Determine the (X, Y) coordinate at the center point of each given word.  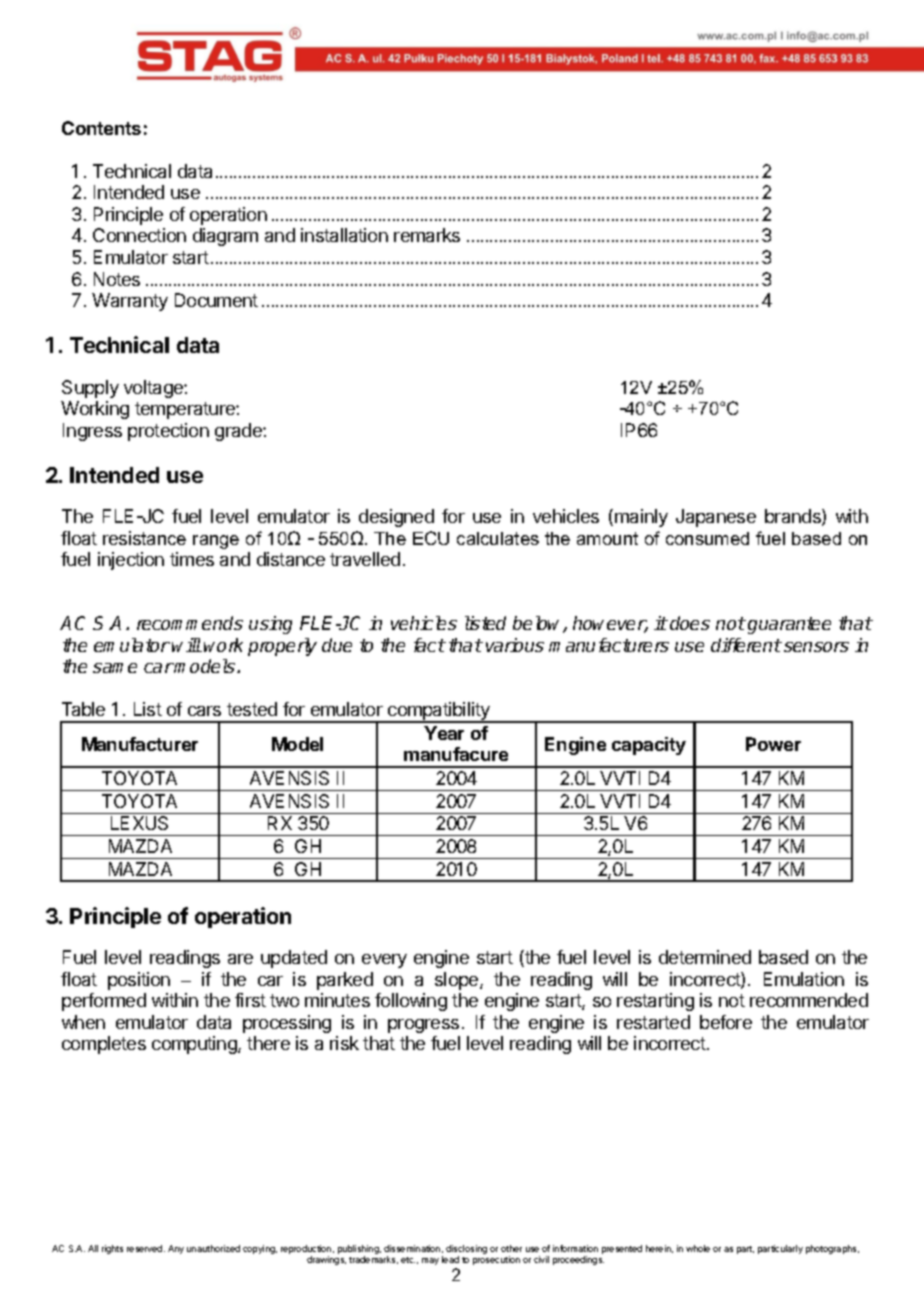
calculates (498, 538)
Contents (101, 128)
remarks (427, 235)
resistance (144, 538)
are (240, 959)
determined (705, 957)
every (384, 961)
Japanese (716, 518)
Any (176, 1249)
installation (344, 235)
